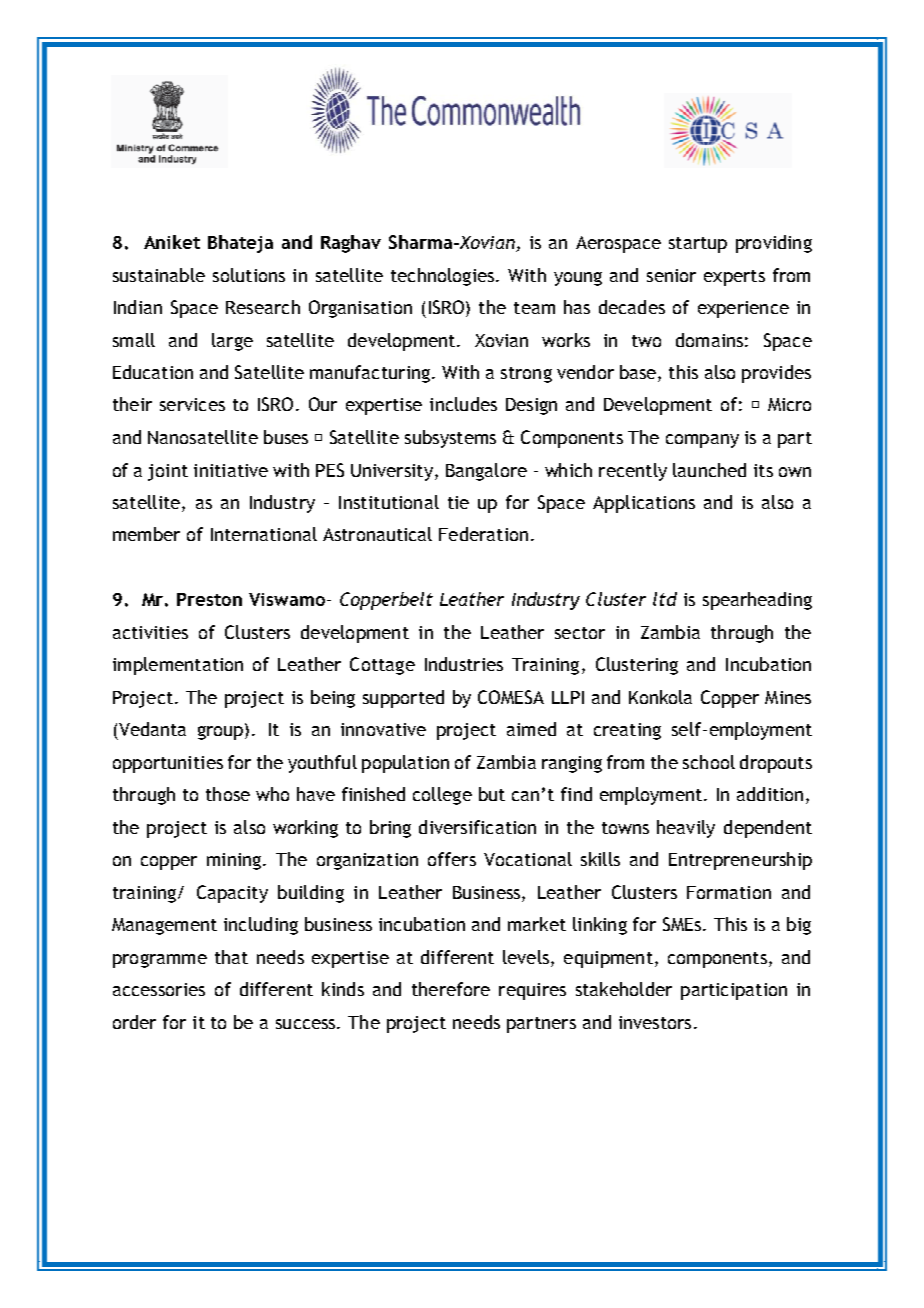  I want to click on accessories, so click(159, 989).
